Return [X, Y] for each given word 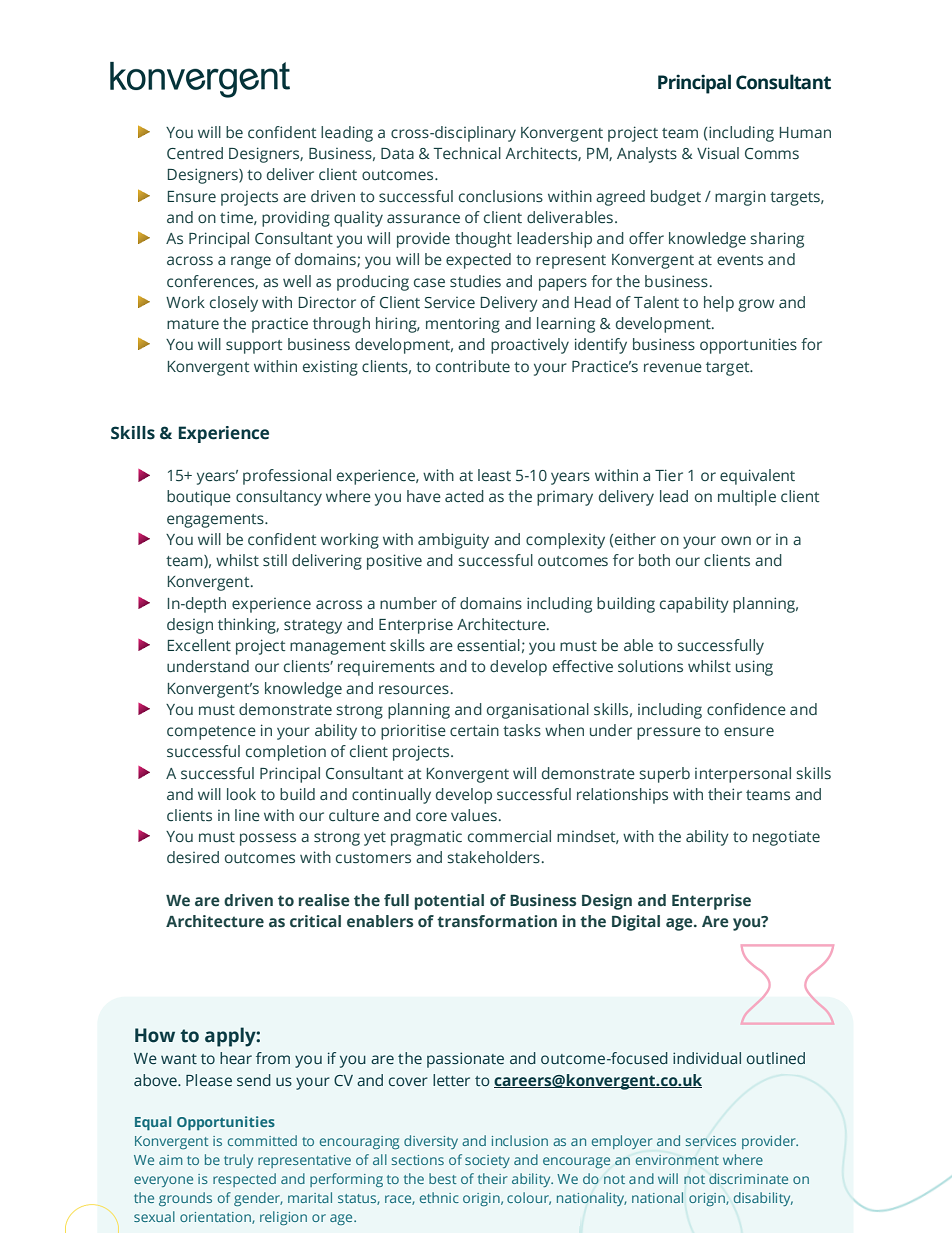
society [487, 1161]
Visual [718, 153]
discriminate [748, 1178]
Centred [195, 153]
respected [244, 1180]
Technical [467, 153]
